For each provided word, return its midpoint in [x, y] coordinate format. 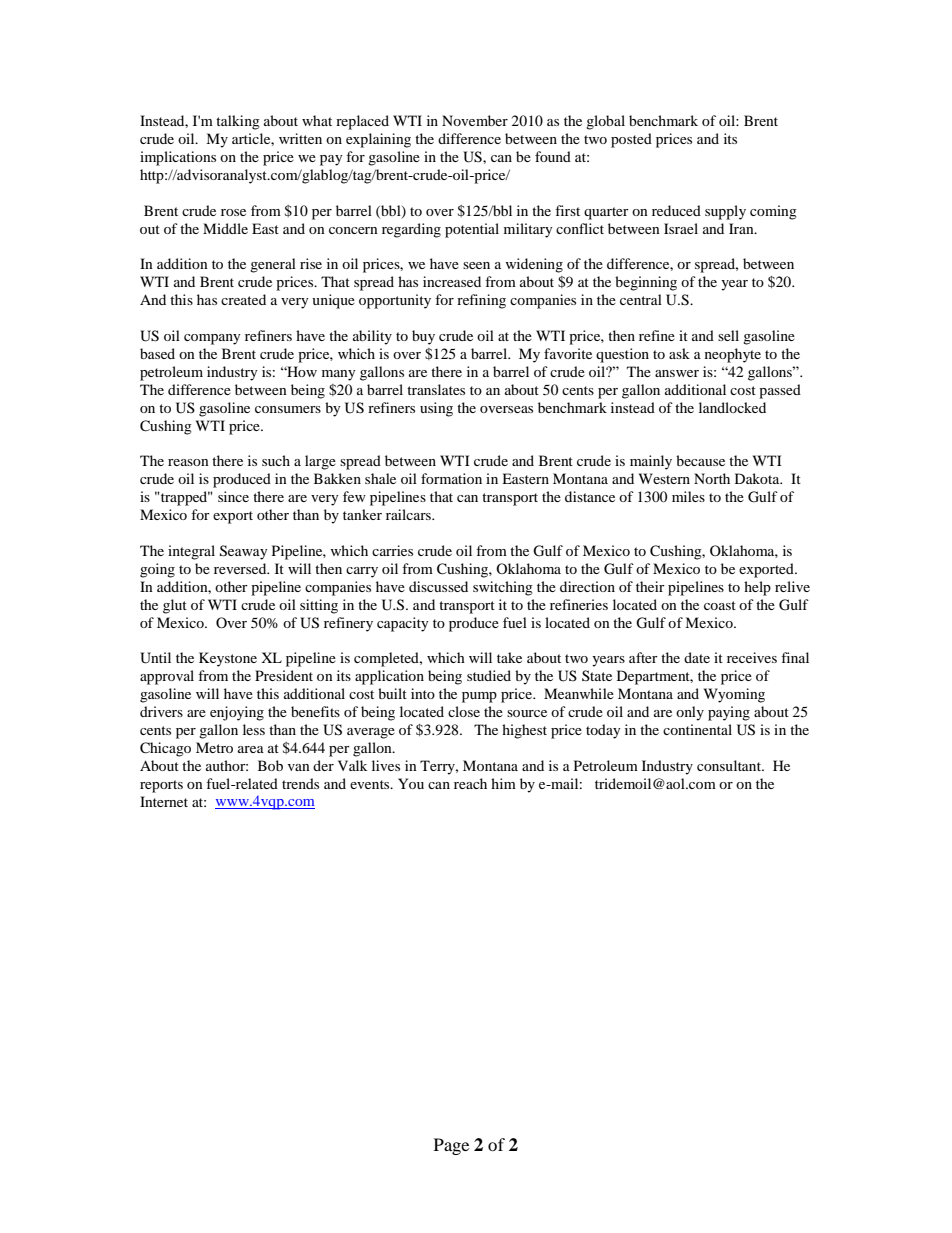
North [712, 478]
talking [238, 122]
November [475, 120]
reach [470, 783]
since [233, 496]
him [503, 783]
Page [451, 1146]
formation [451, 478]
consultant [730, 765]
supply [725, 212]
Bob [270, 765]
